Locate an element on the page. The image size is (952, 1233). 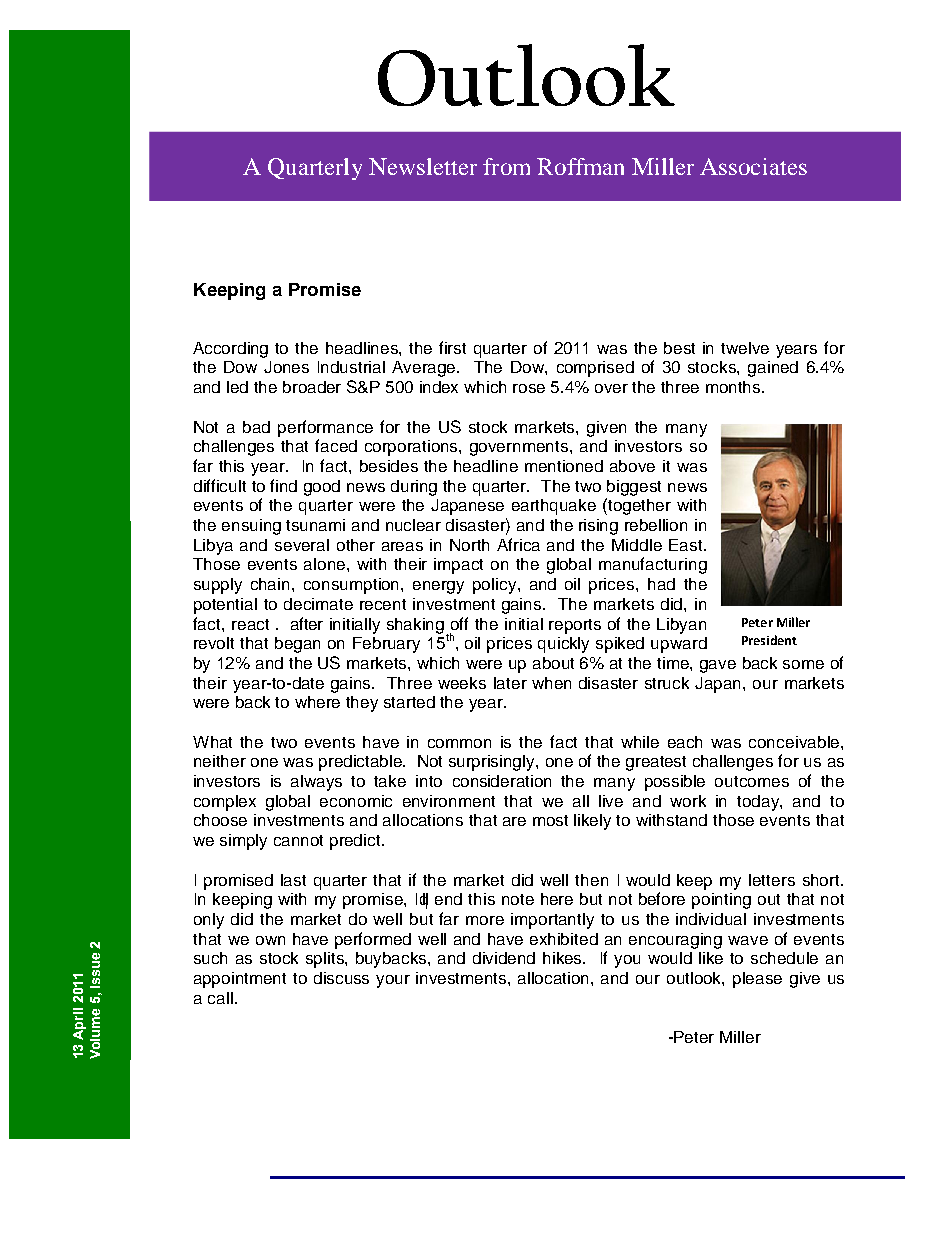
they is located at coordinates (362, 704).
